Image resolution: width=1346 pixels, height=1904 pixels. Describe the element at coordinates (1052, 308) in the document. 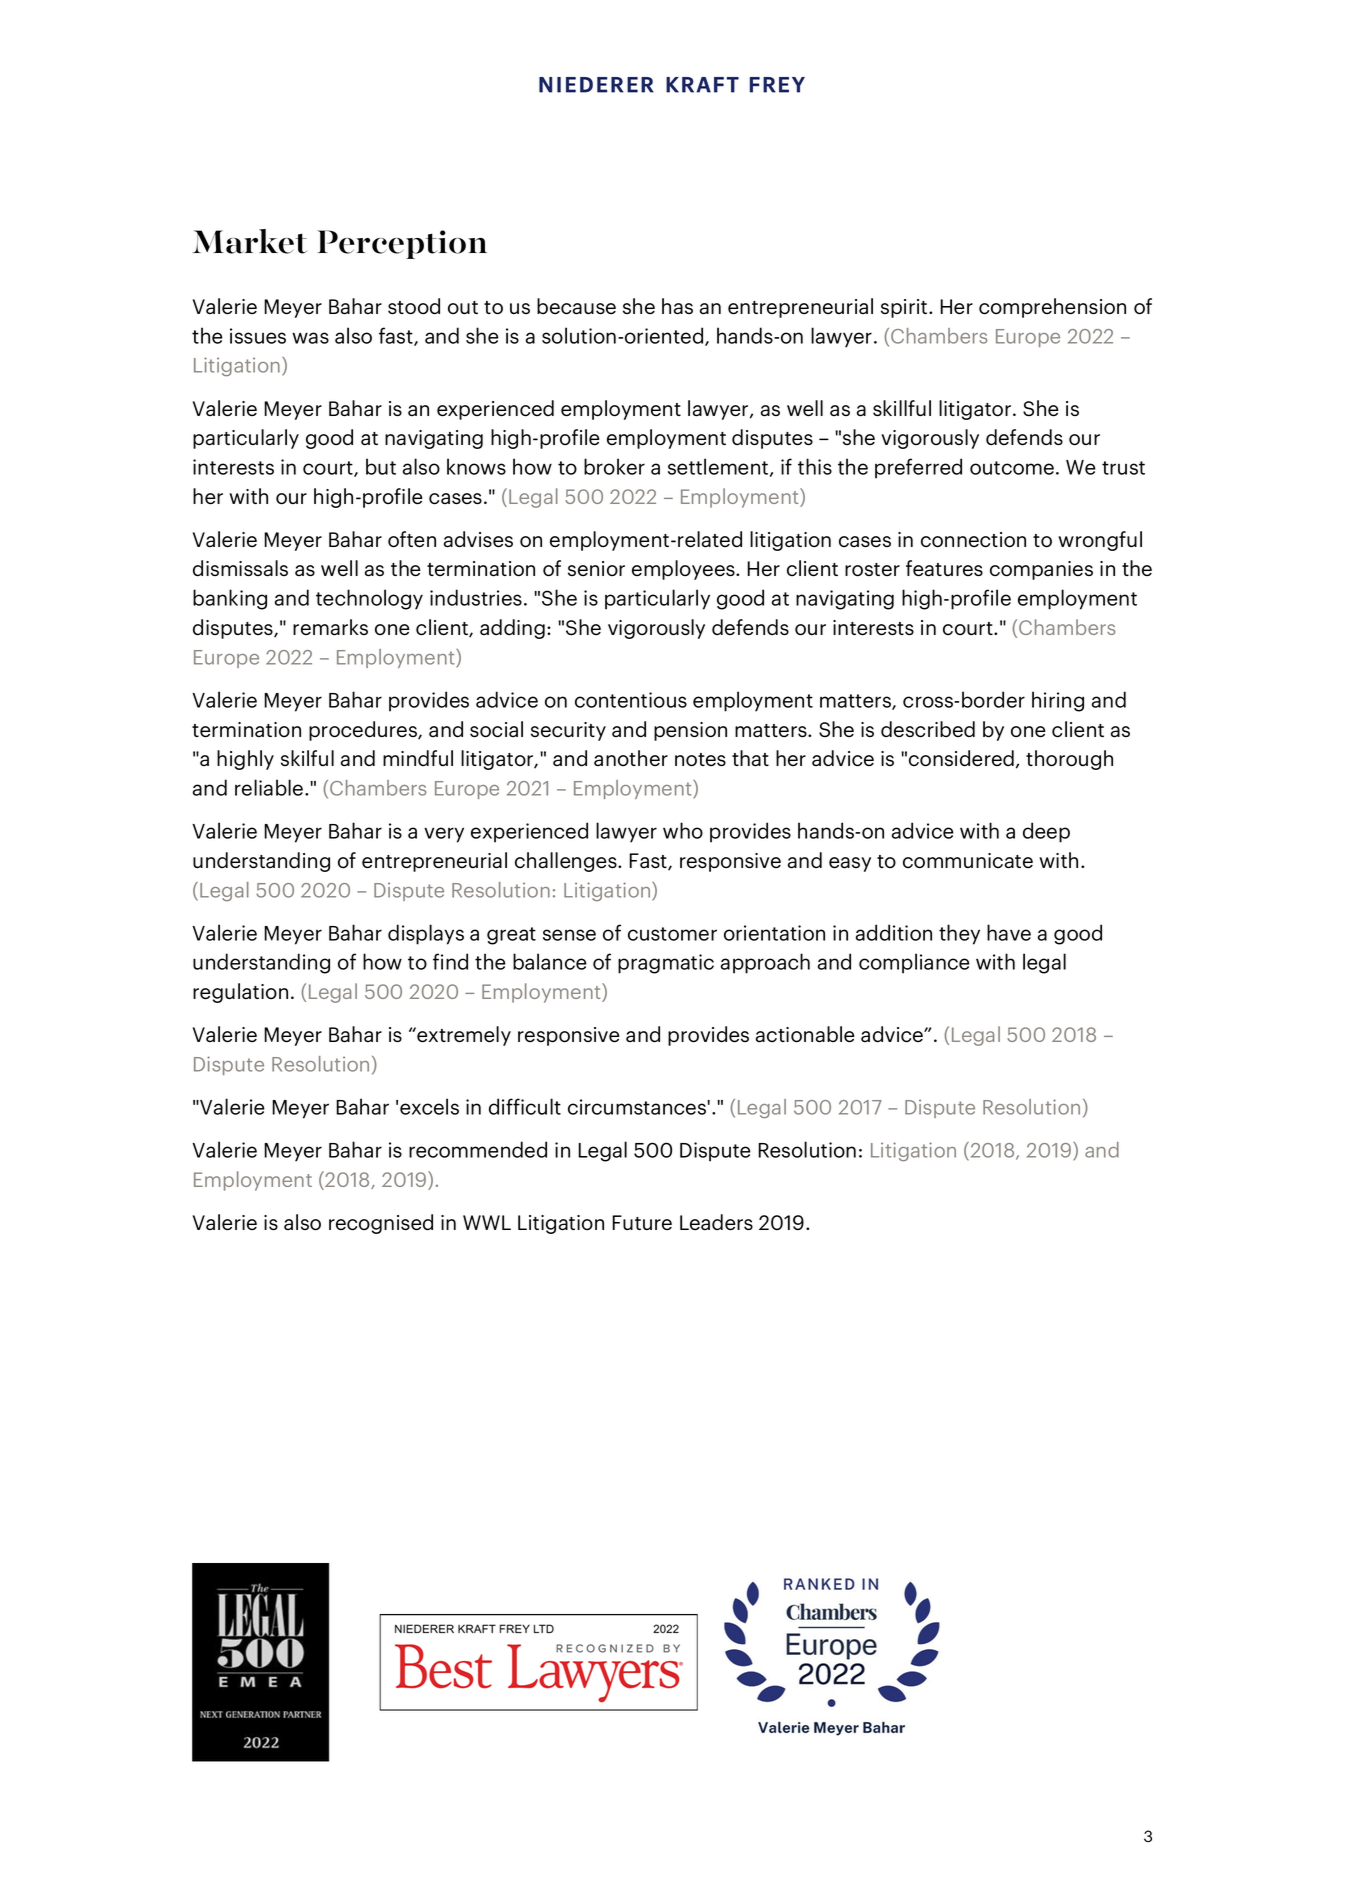

I see `comprehension` at that location.
